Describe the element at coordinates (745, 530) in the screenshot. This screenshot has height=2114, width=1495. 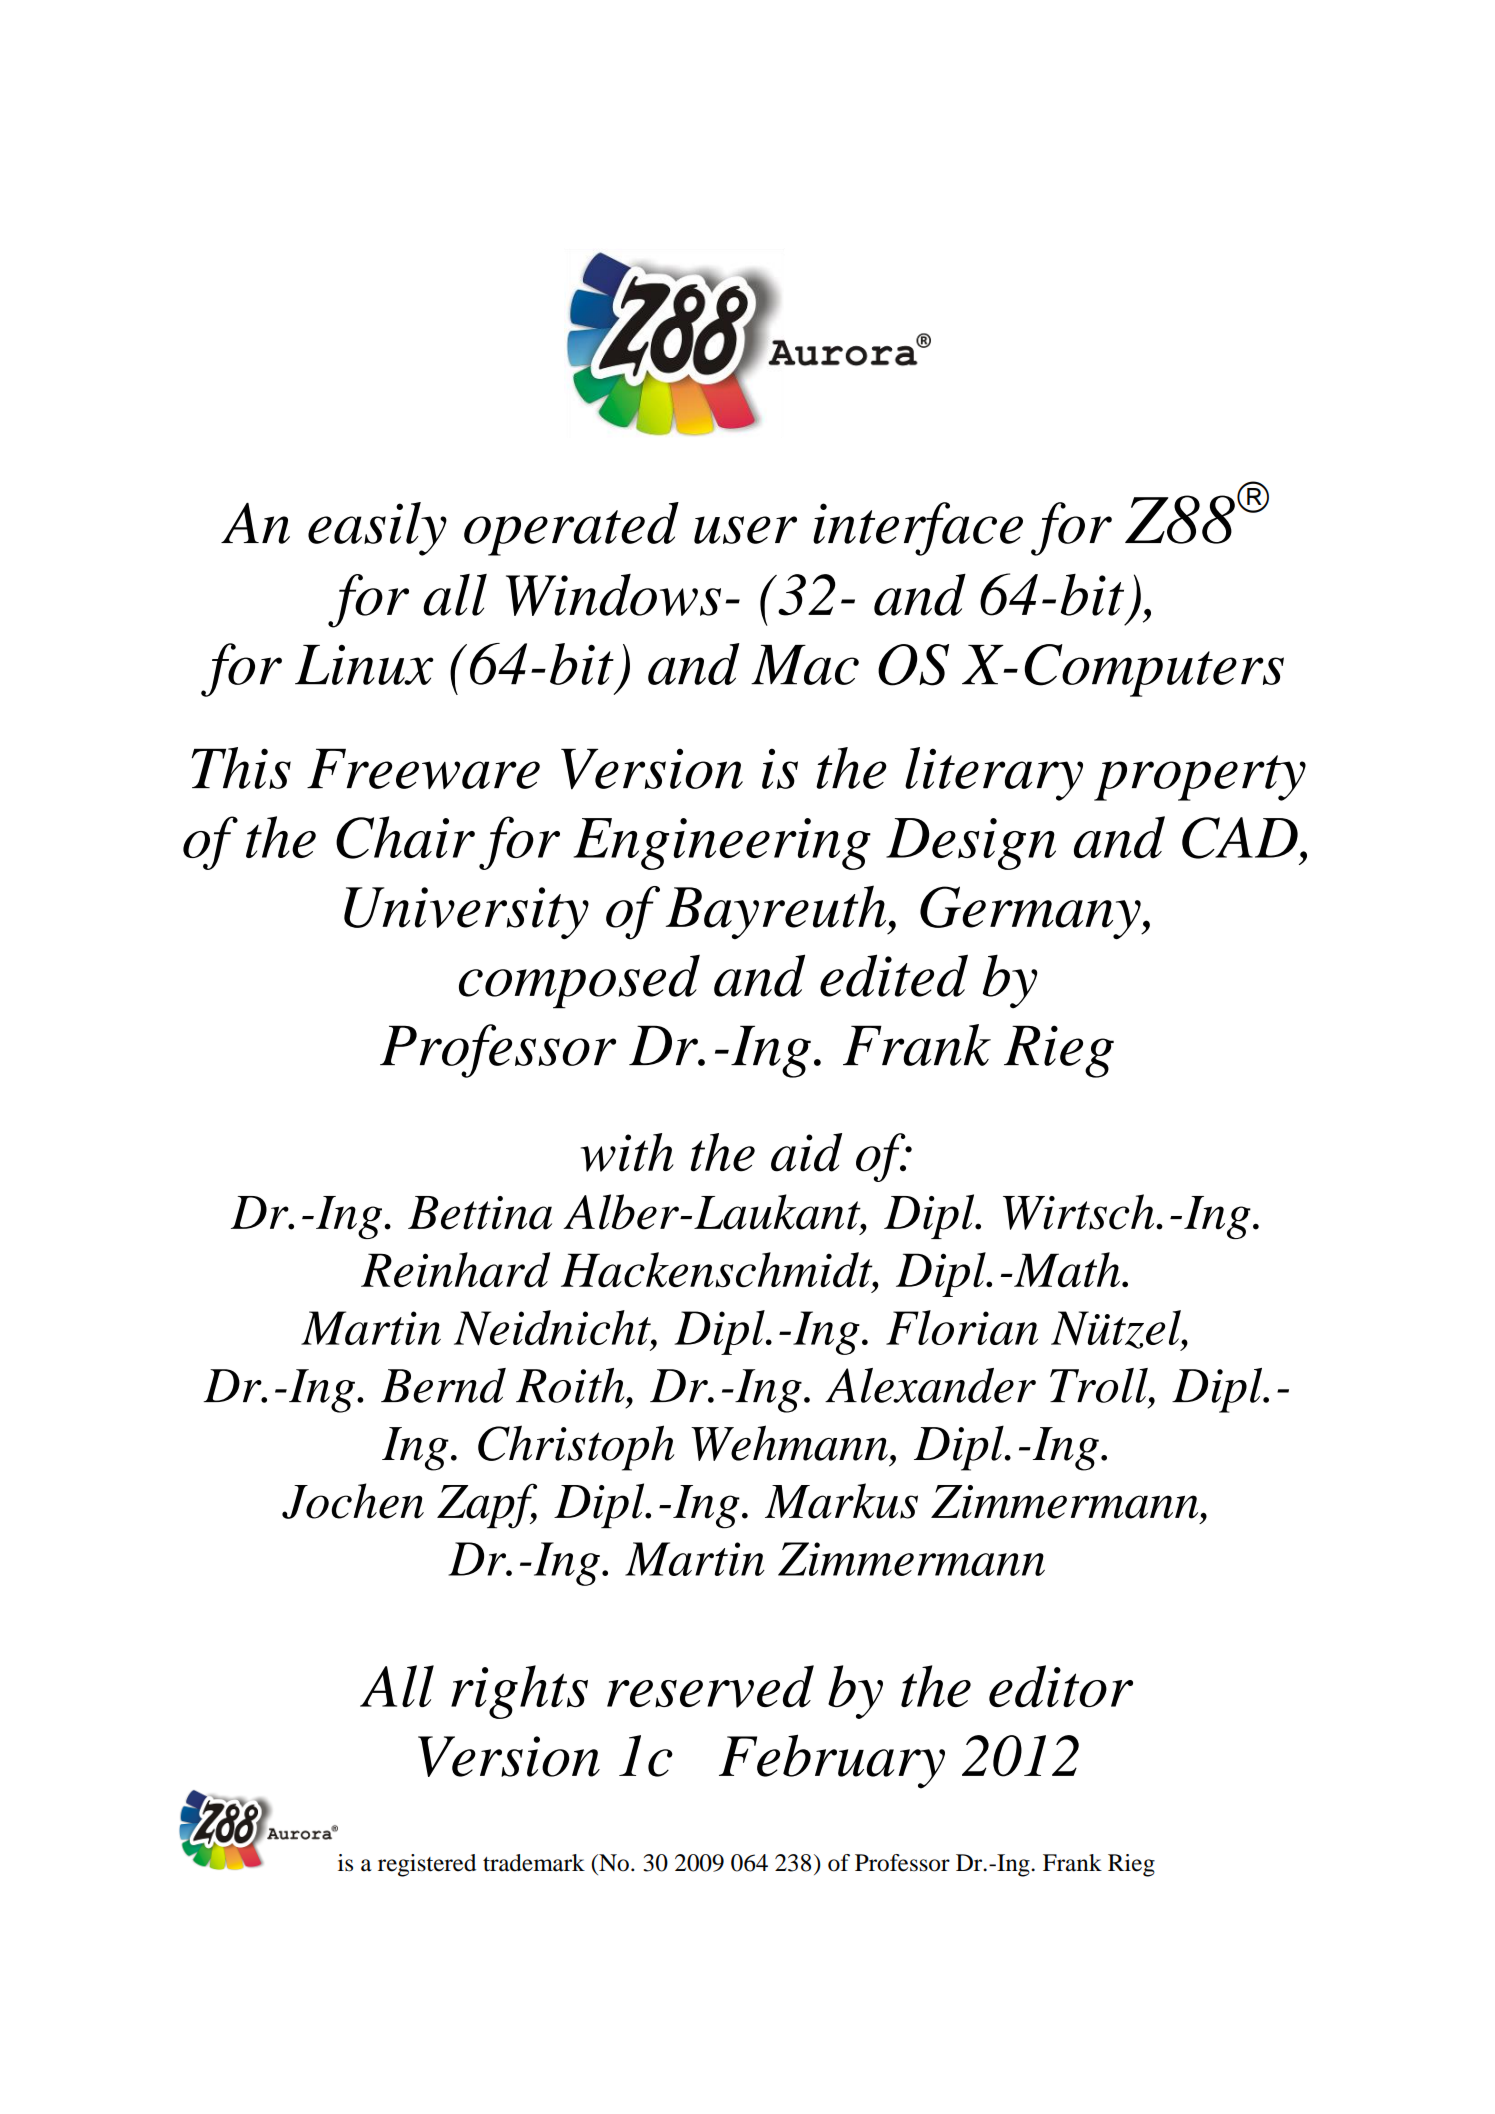
I see `user` at that location.
